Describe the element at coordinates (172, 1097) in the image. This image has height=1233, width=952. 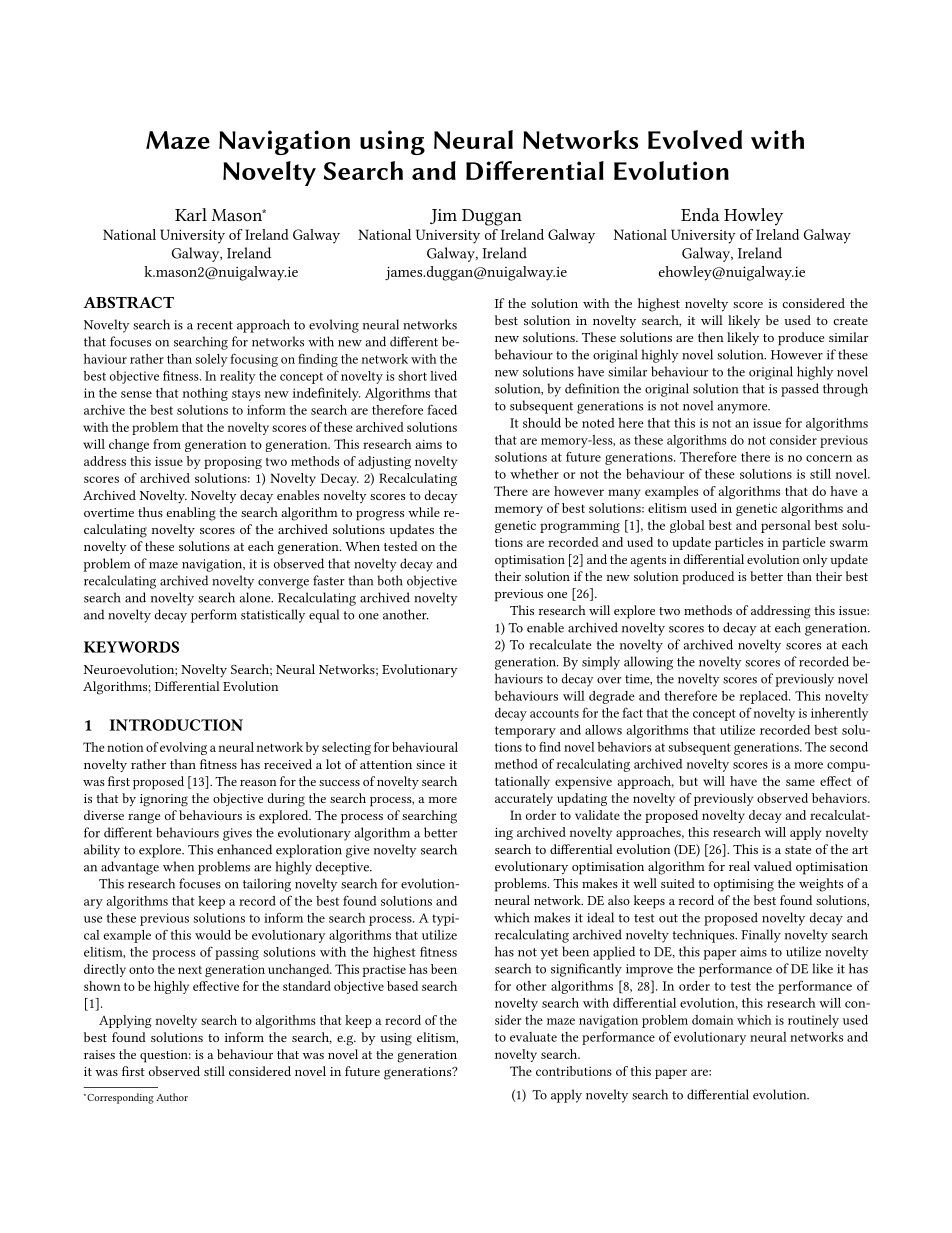
I see `Author` at that location.
